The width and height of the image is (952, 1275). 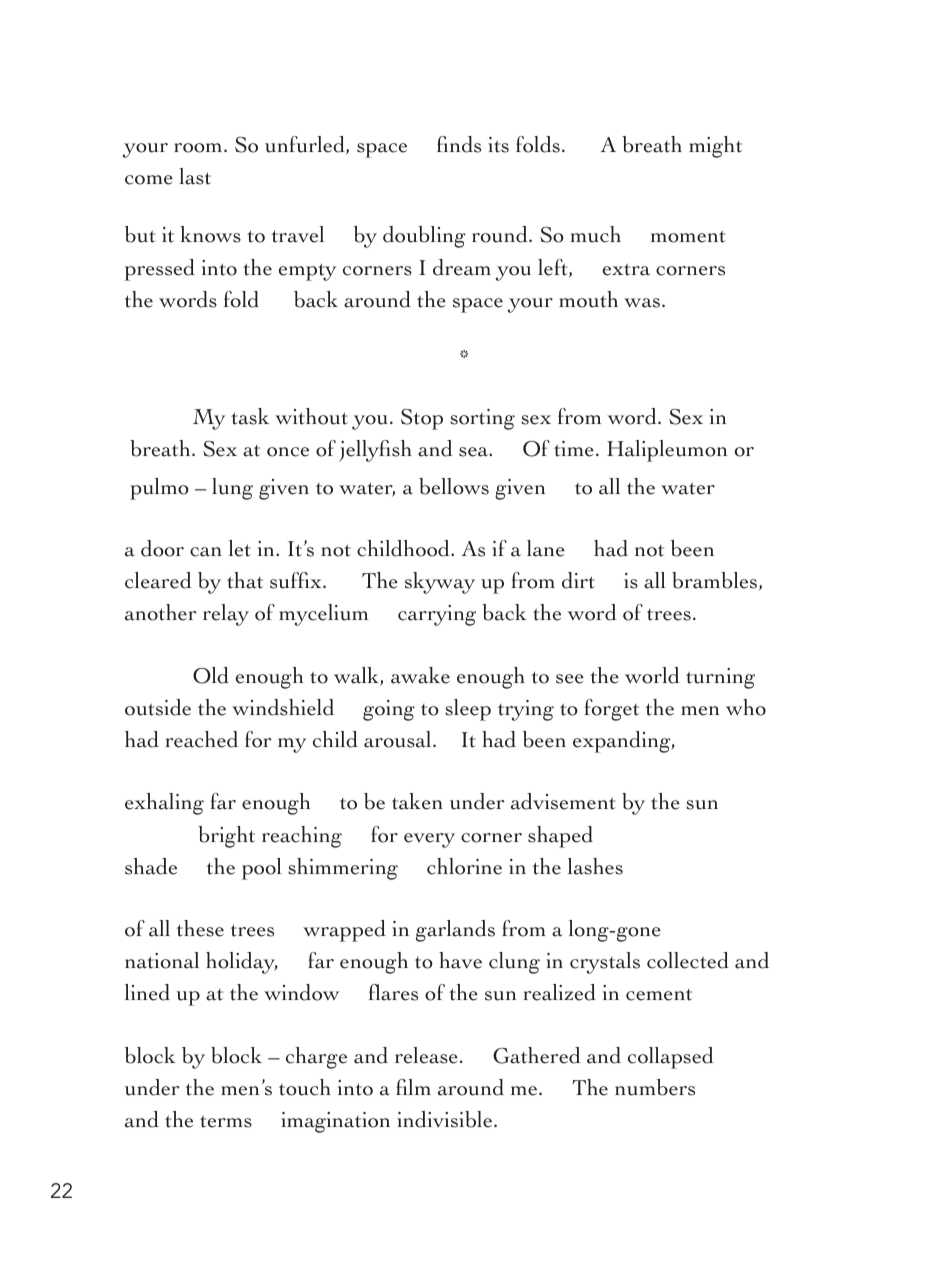 What do you see at coordinates (195, 176) in the image?
I see `last` at bounding box center [195, 176].
